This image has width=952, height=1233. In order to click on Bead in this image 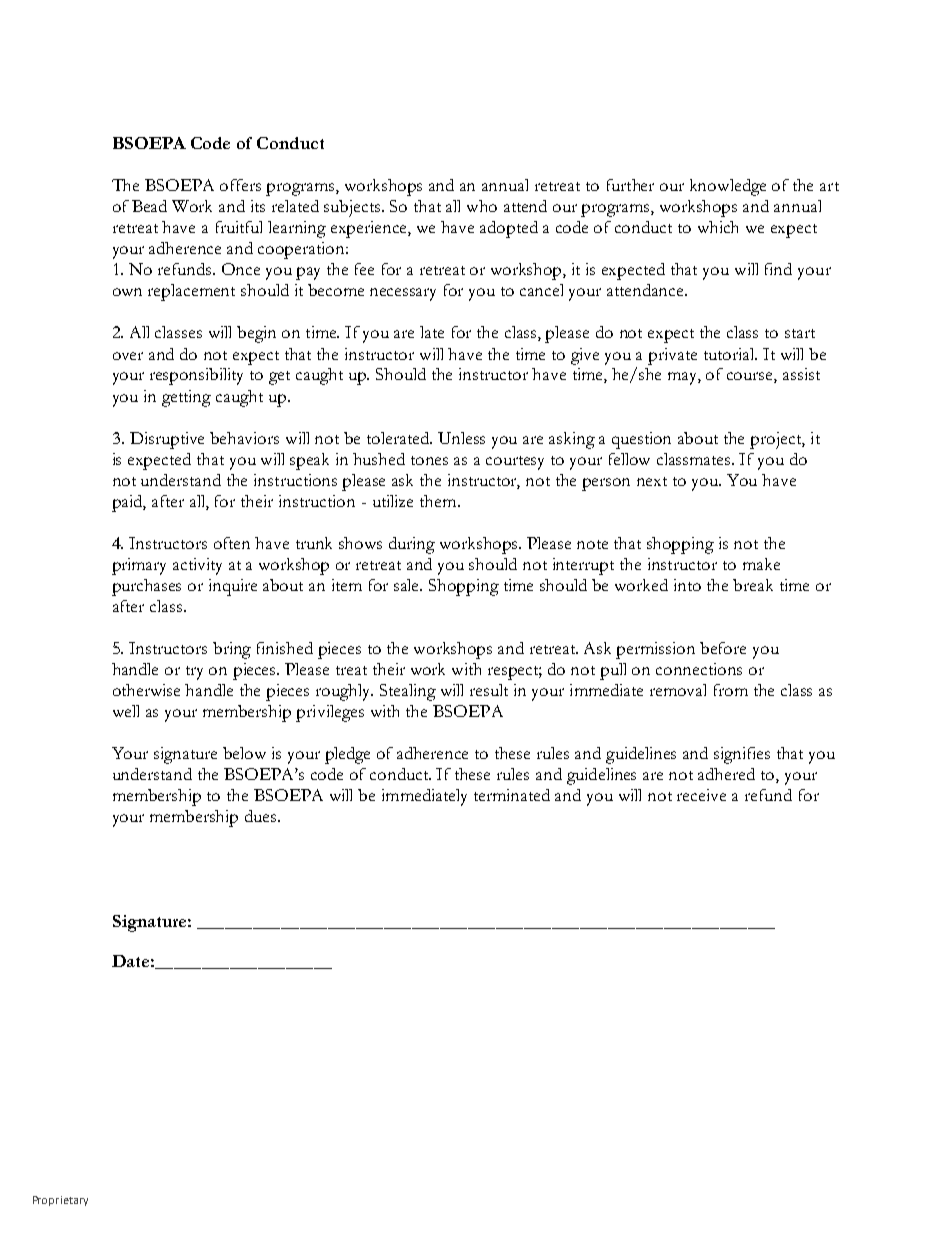, I will do `click(149, 206)`.
